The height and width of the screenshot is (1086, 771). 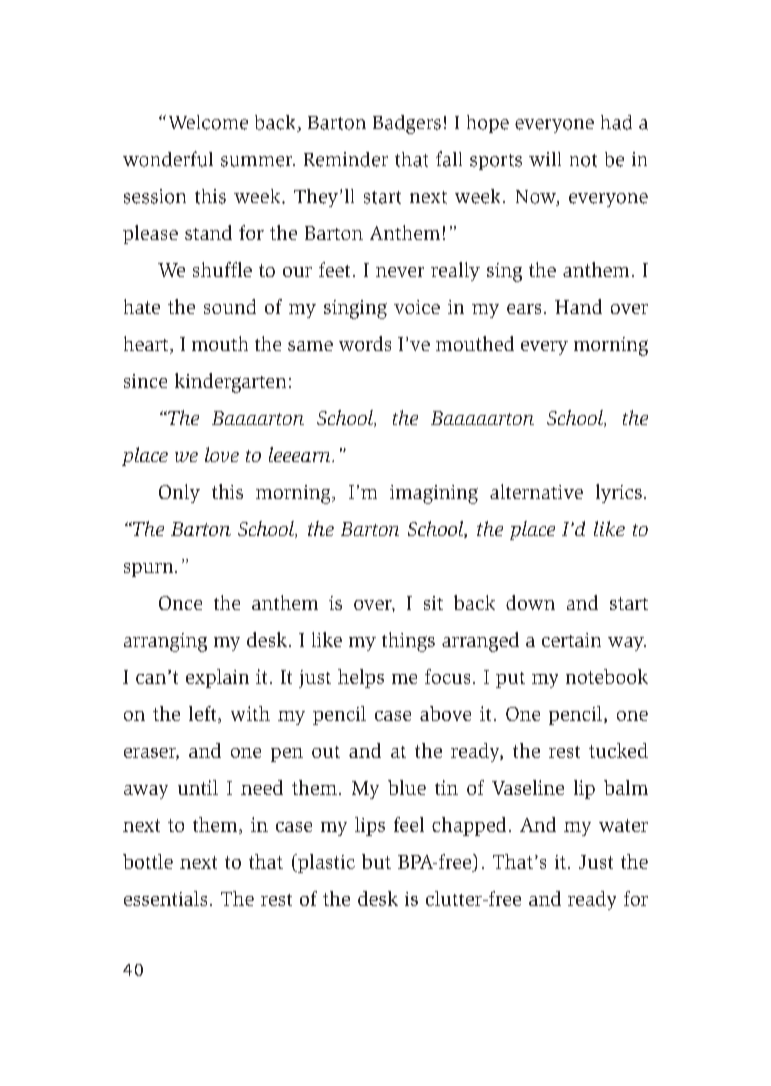 I want to click on put, so click(x=510, y=680).
